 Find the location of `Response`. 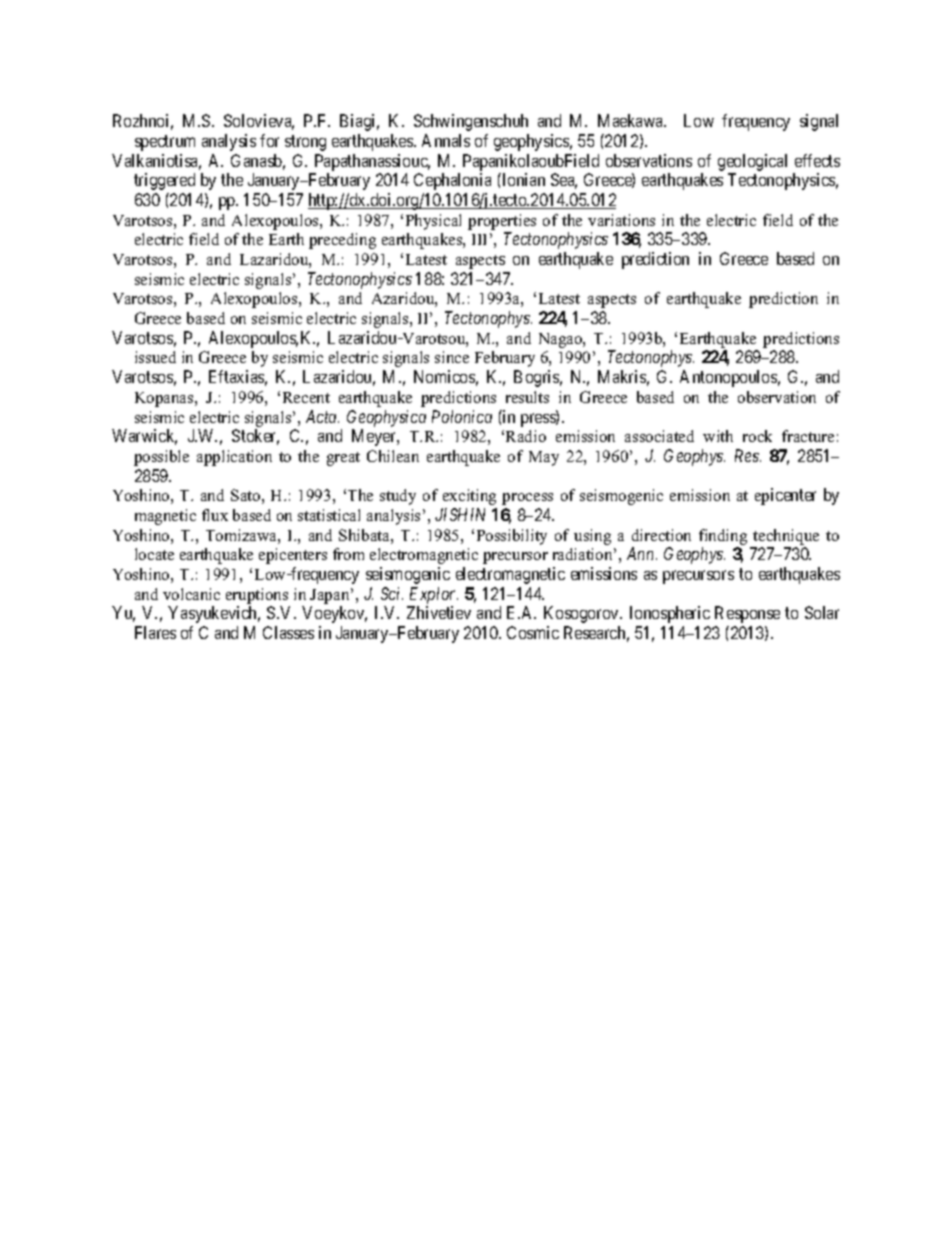

Response is located at coordinates (747, 614).
